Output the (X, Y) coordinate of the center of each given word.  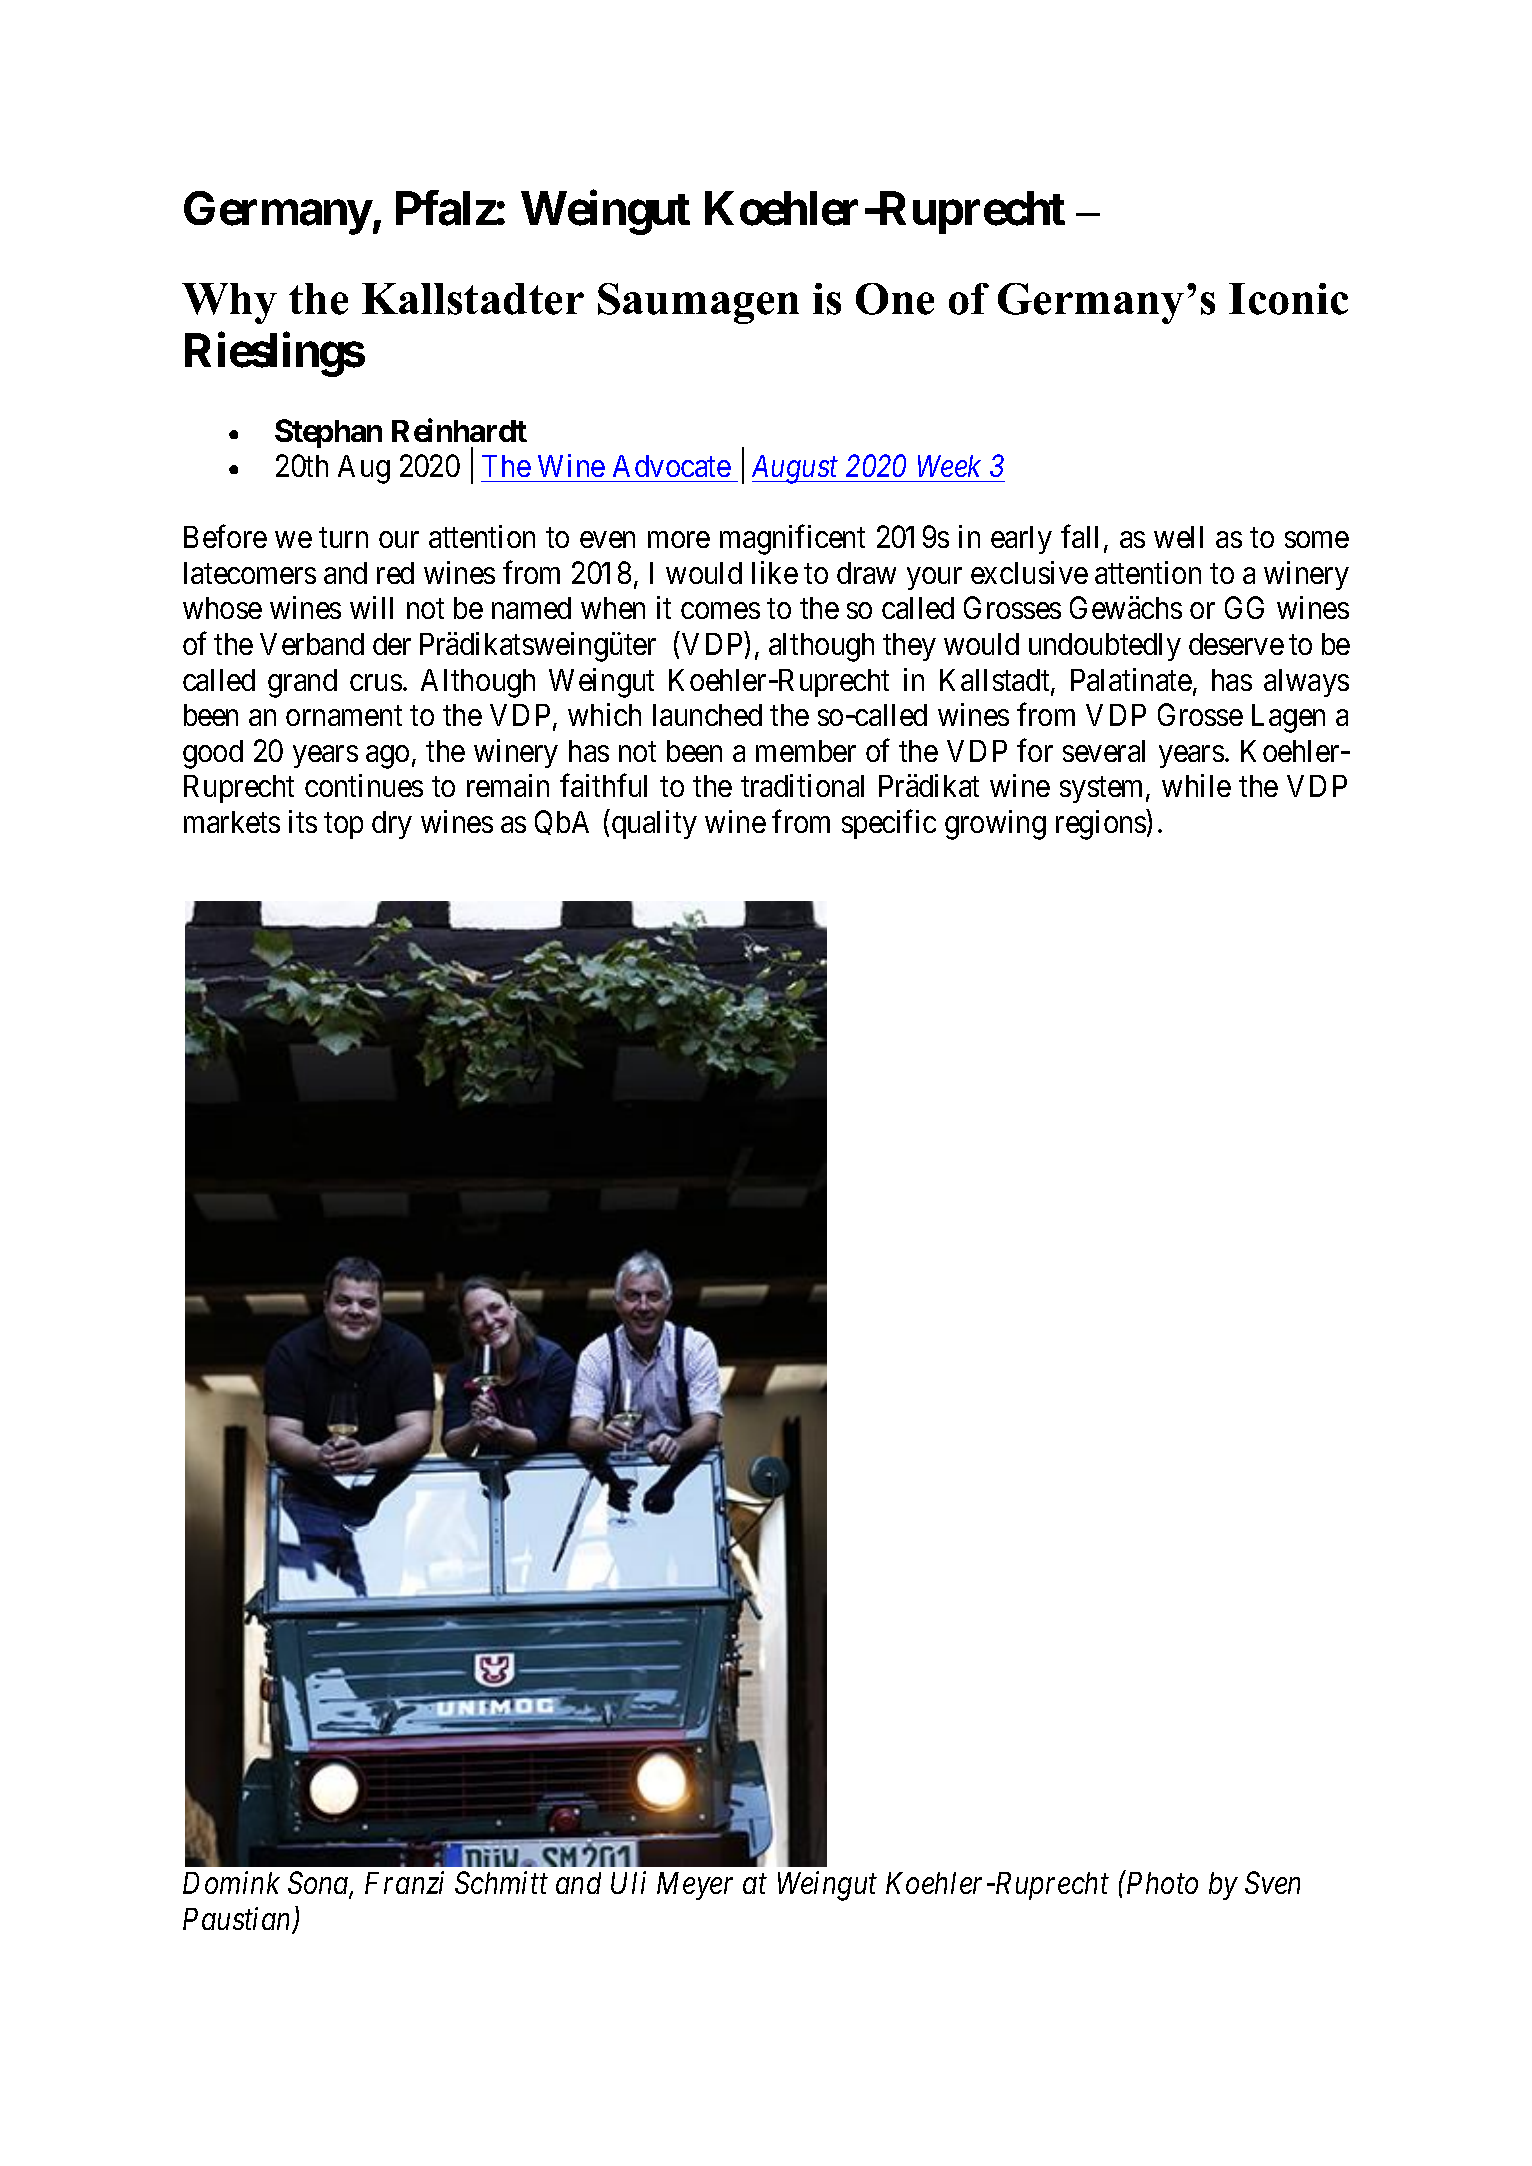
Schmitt (501, 1882)
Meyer (695, 1886)
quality (654, 824)
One (895, 299)
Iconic (1288, 299)
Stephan (328, 433)
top (343, 826)
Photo (1161, 1882)
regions (1101, 825)
